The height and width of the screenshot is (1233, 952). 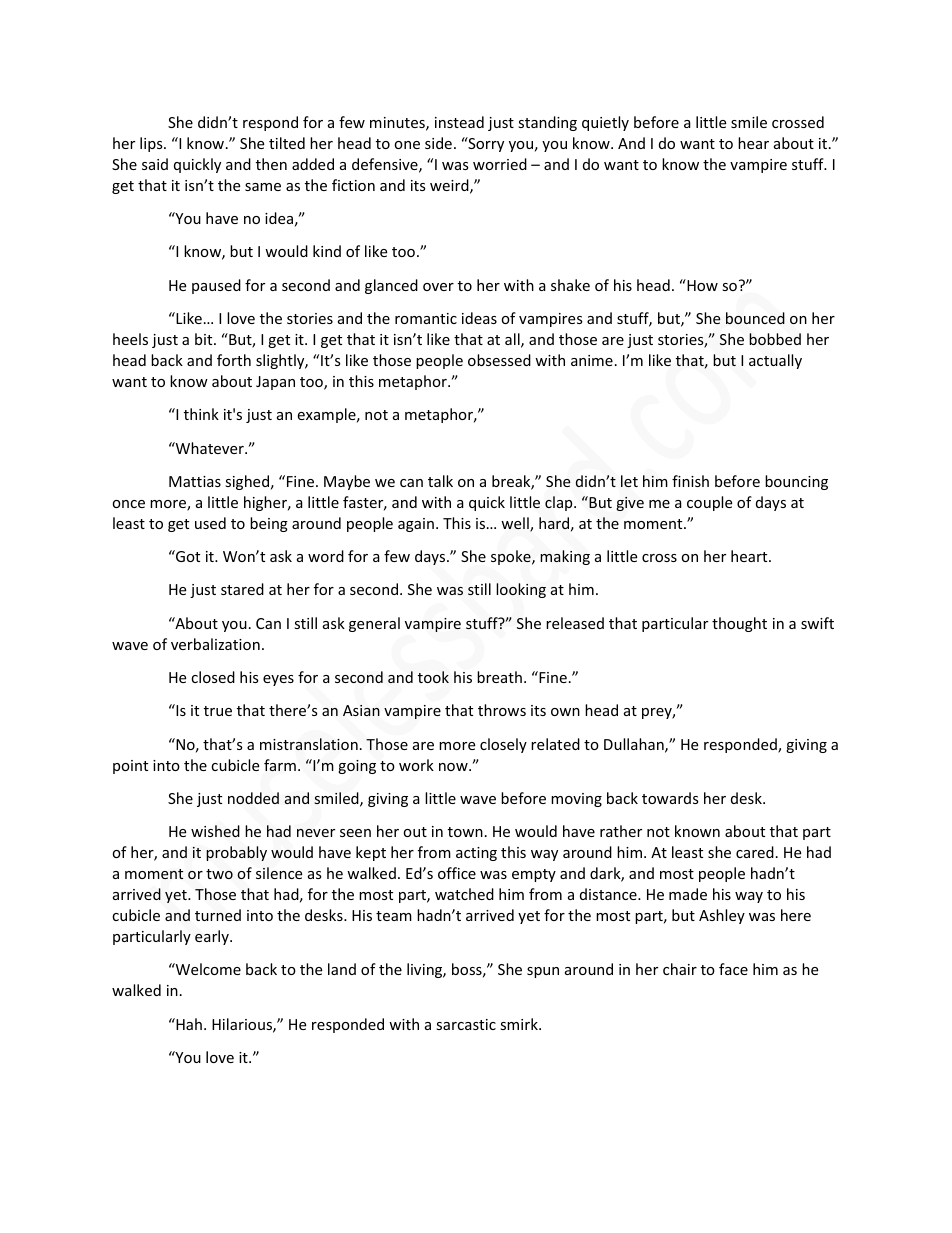 I want to click on face, so click(x=733, y=969).
